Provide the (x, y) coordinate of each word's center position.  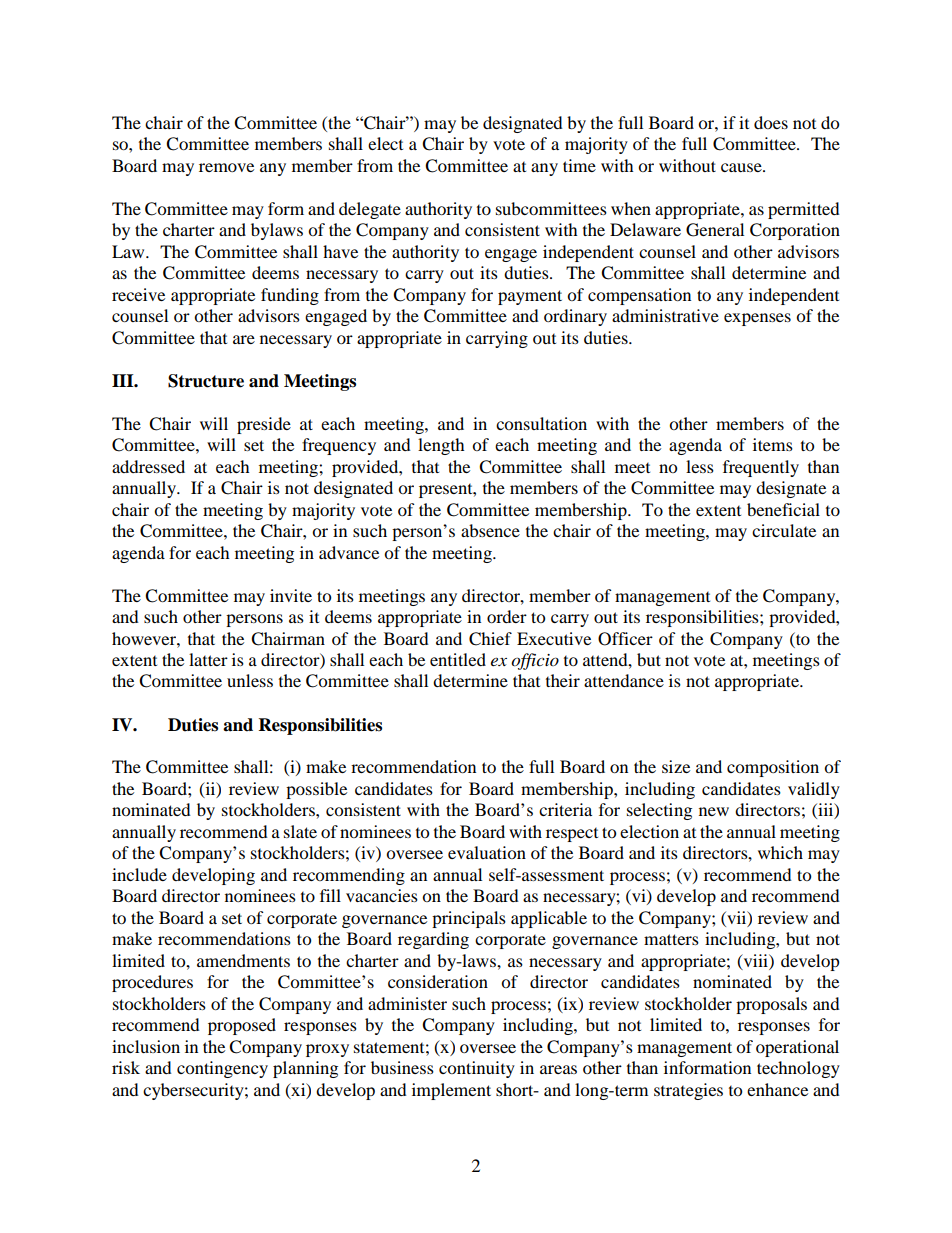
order (507, 616)
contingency (222, 1069)
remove (226, 167)
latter (208, 659)
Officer (625, 639)
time (579, 165)
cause (742, 167)
